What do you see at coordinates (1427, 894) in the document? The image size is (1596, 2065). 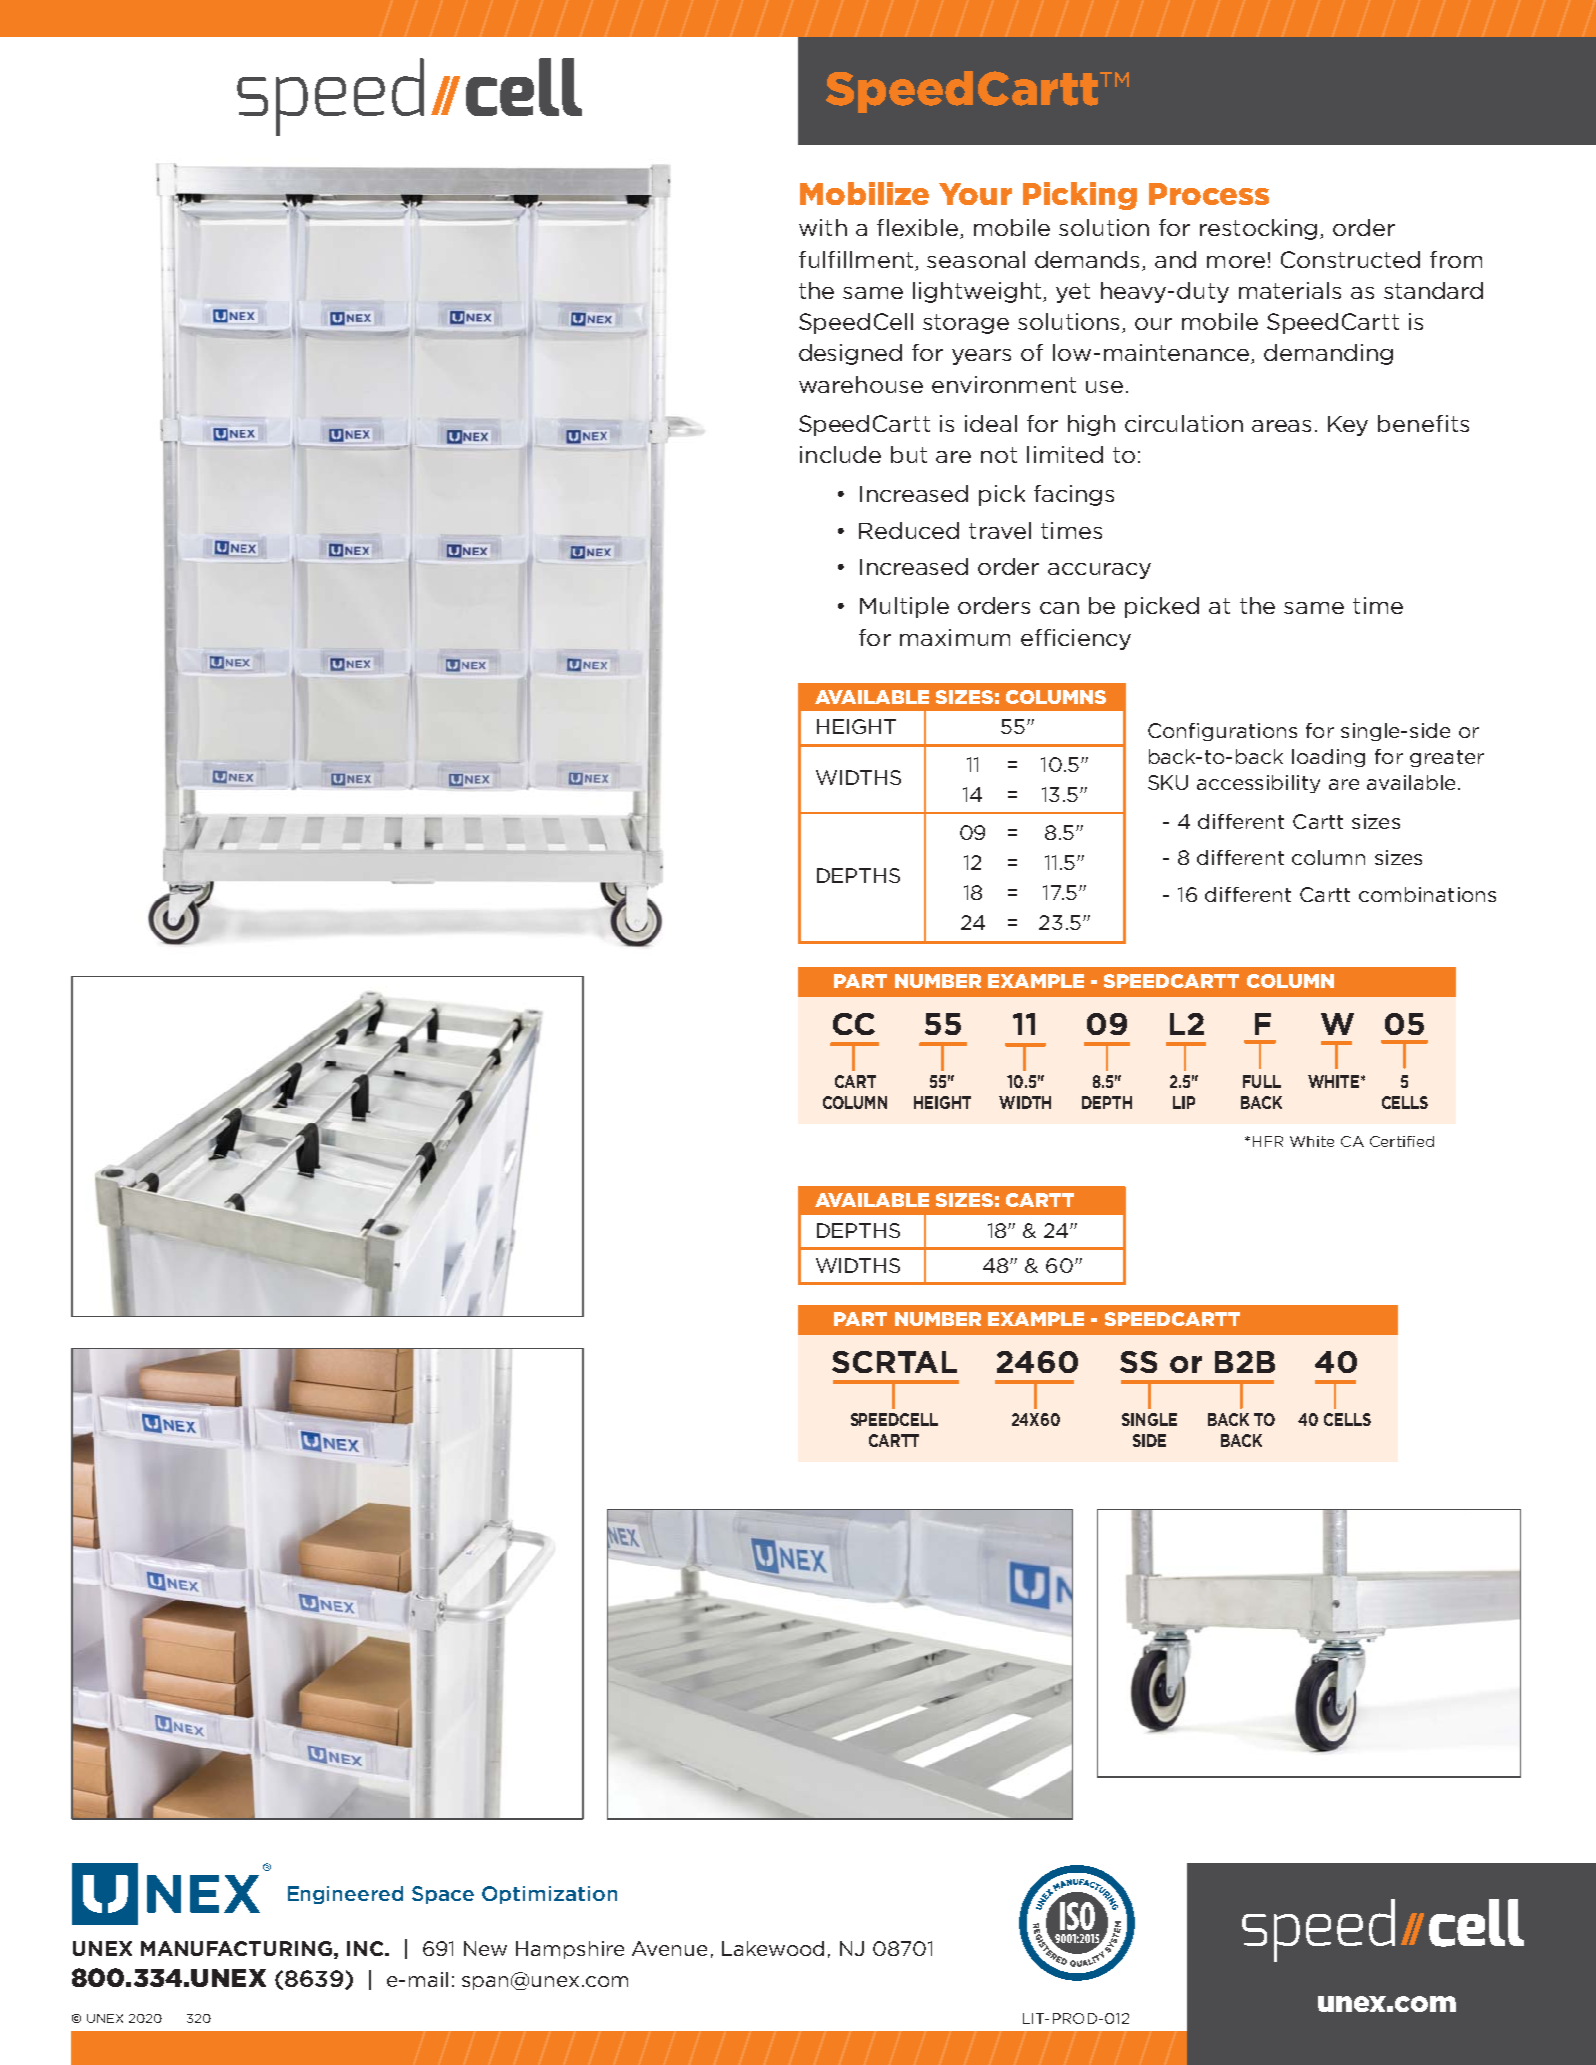 I see `combinations` at bounding box center [1427, 894].
